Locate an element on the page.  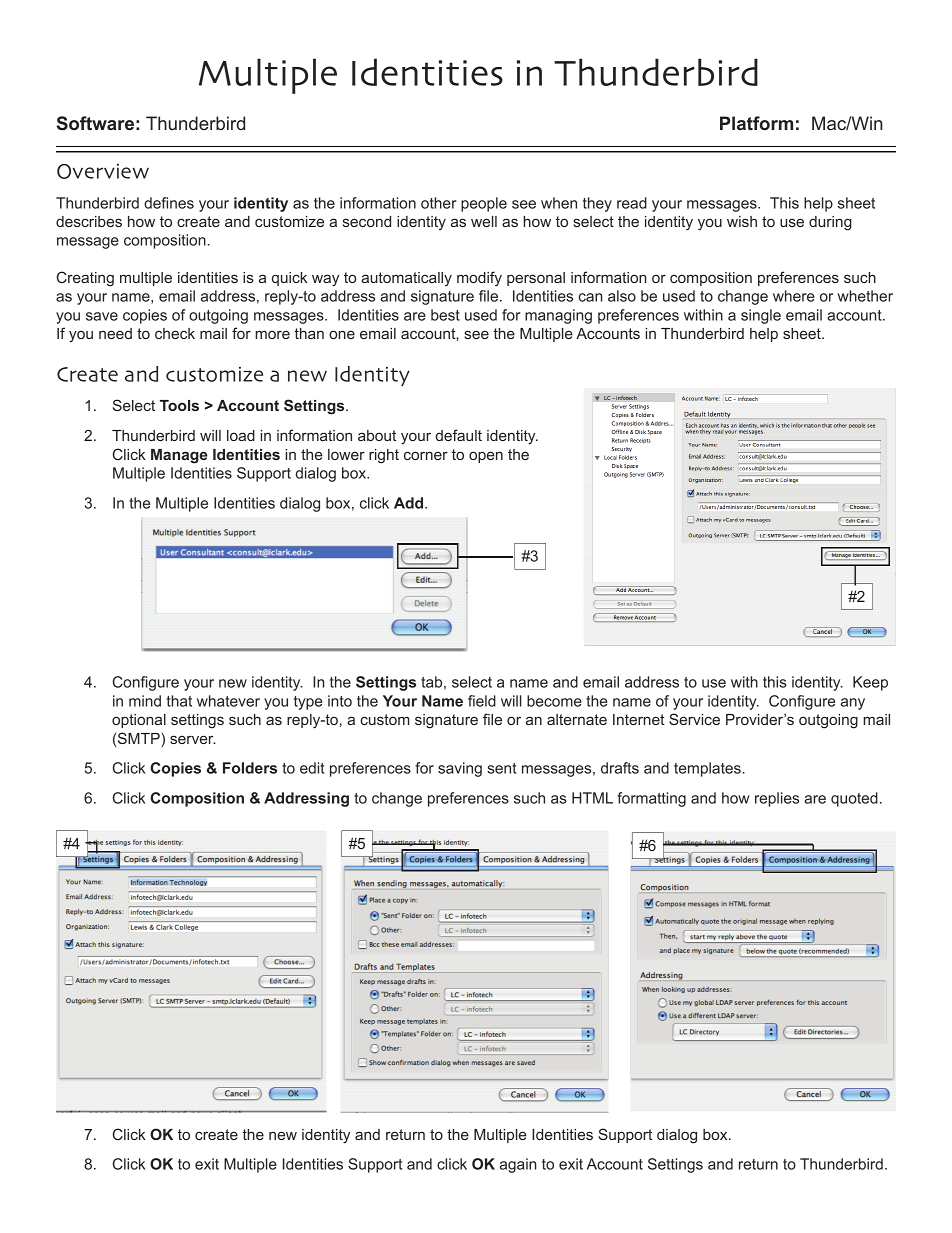
HTML is located at coordinates (592, 798).
